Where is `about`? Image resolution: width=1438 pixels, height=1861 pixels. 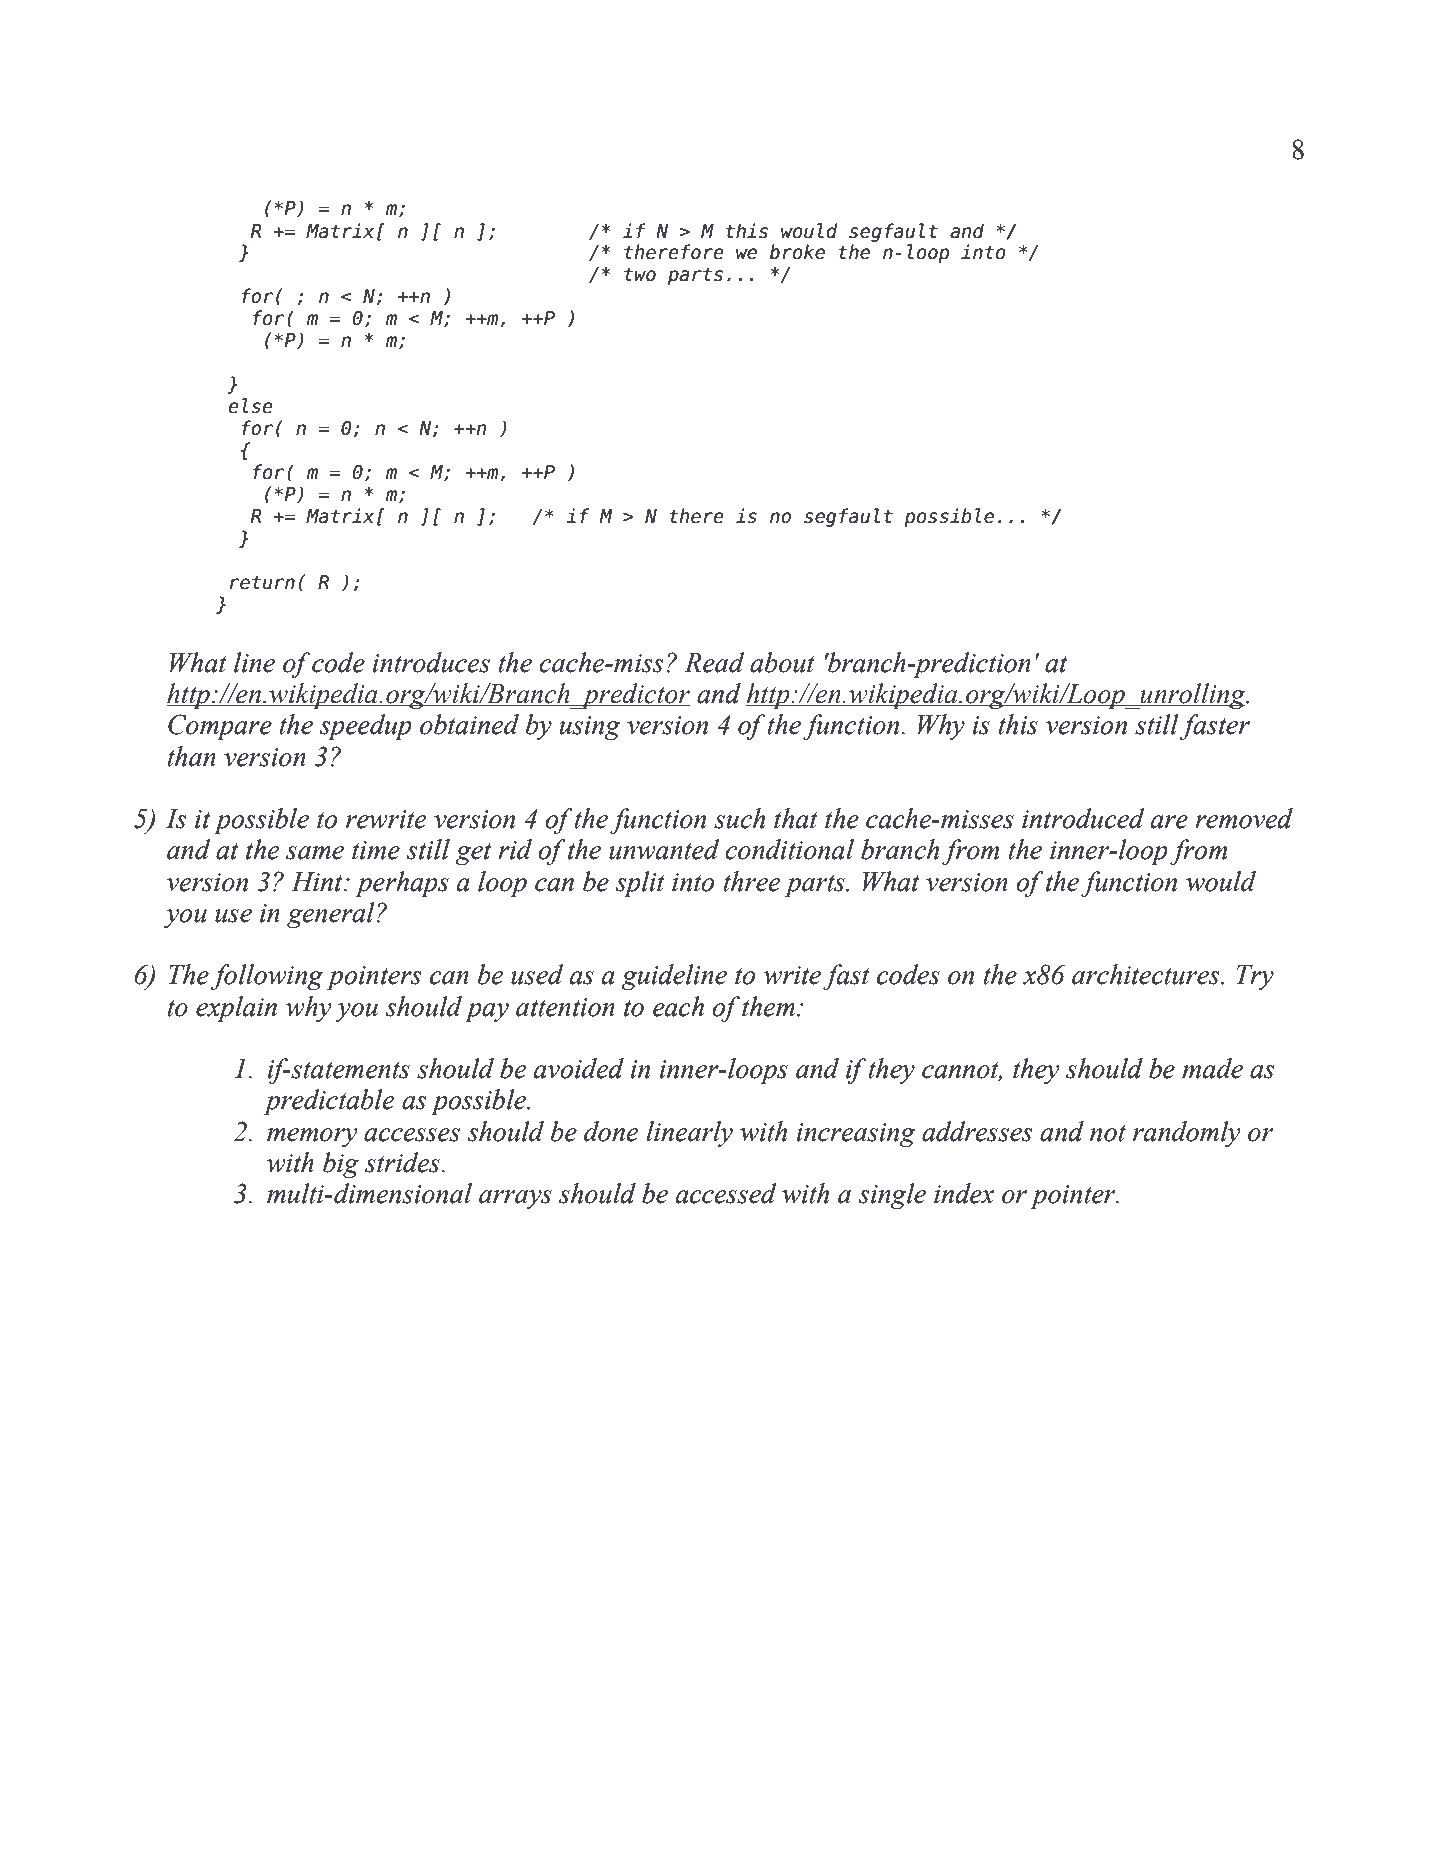
about is located at coordinates (782, 662).
